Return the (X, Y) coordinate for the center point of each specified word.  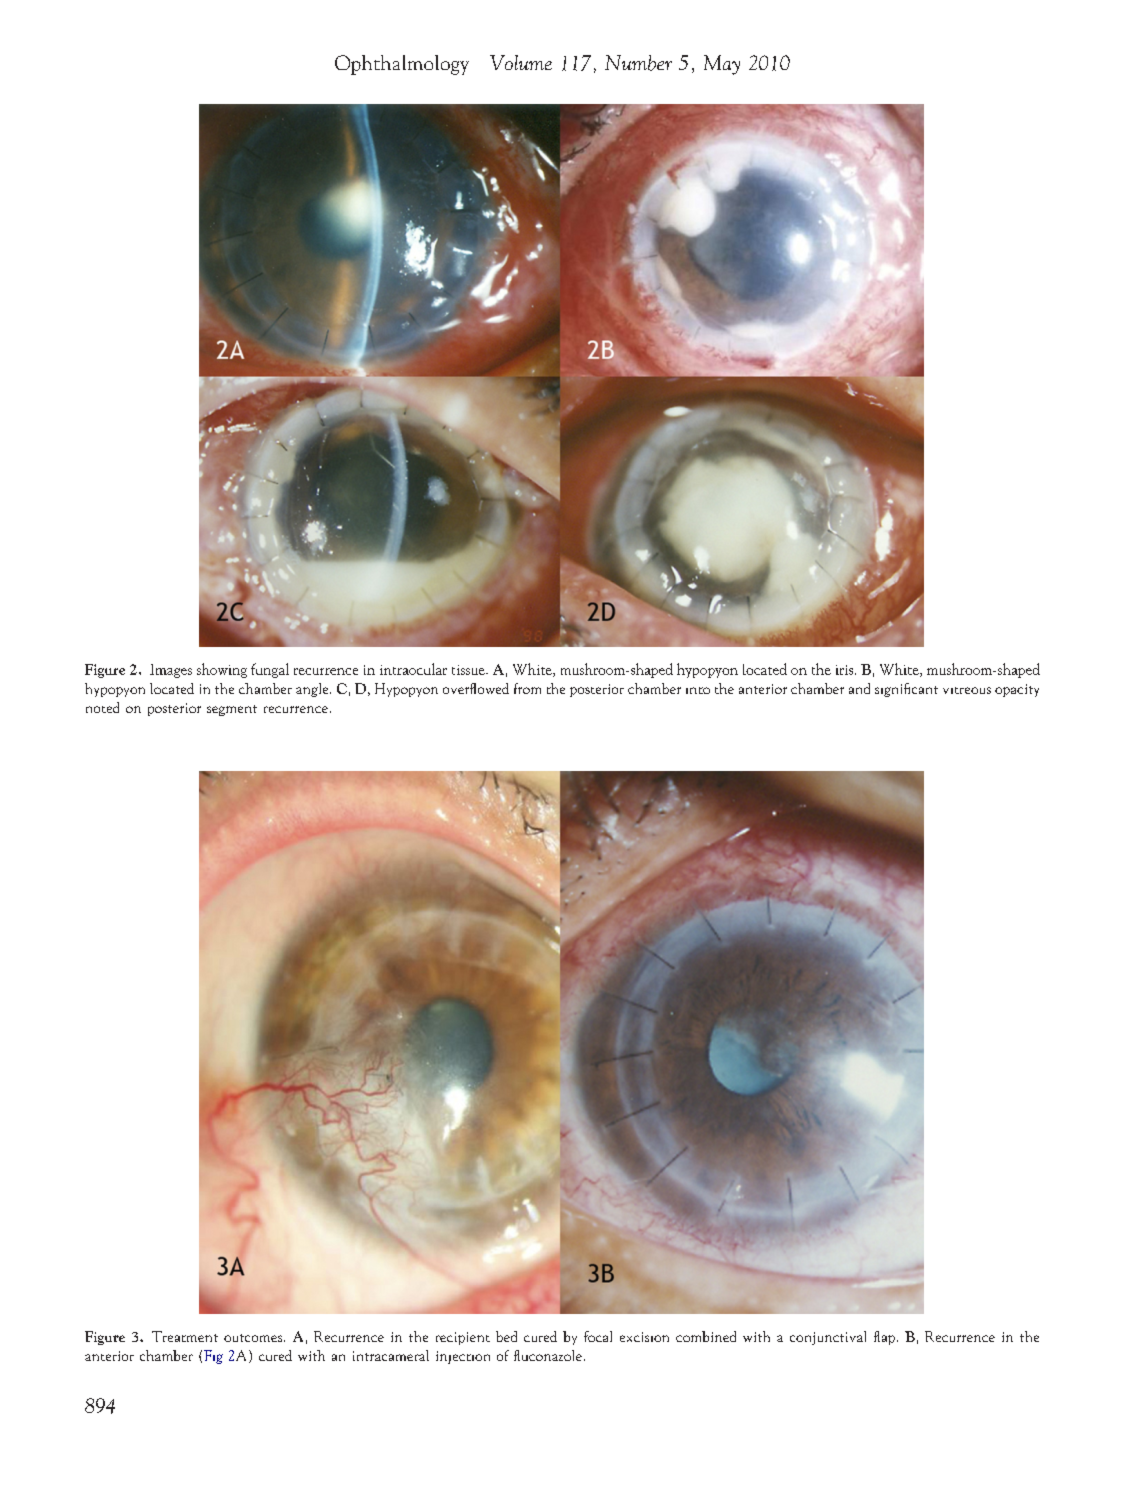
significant (906, 690)
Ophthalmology (402, 65)
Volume (521, 62)
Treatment (185, 1336)
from (527, 688)
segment (232, 710)
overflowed (476, 688)
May (722, 65)
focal (598, 1336)
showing (222, 670)
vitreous (967, 690)
